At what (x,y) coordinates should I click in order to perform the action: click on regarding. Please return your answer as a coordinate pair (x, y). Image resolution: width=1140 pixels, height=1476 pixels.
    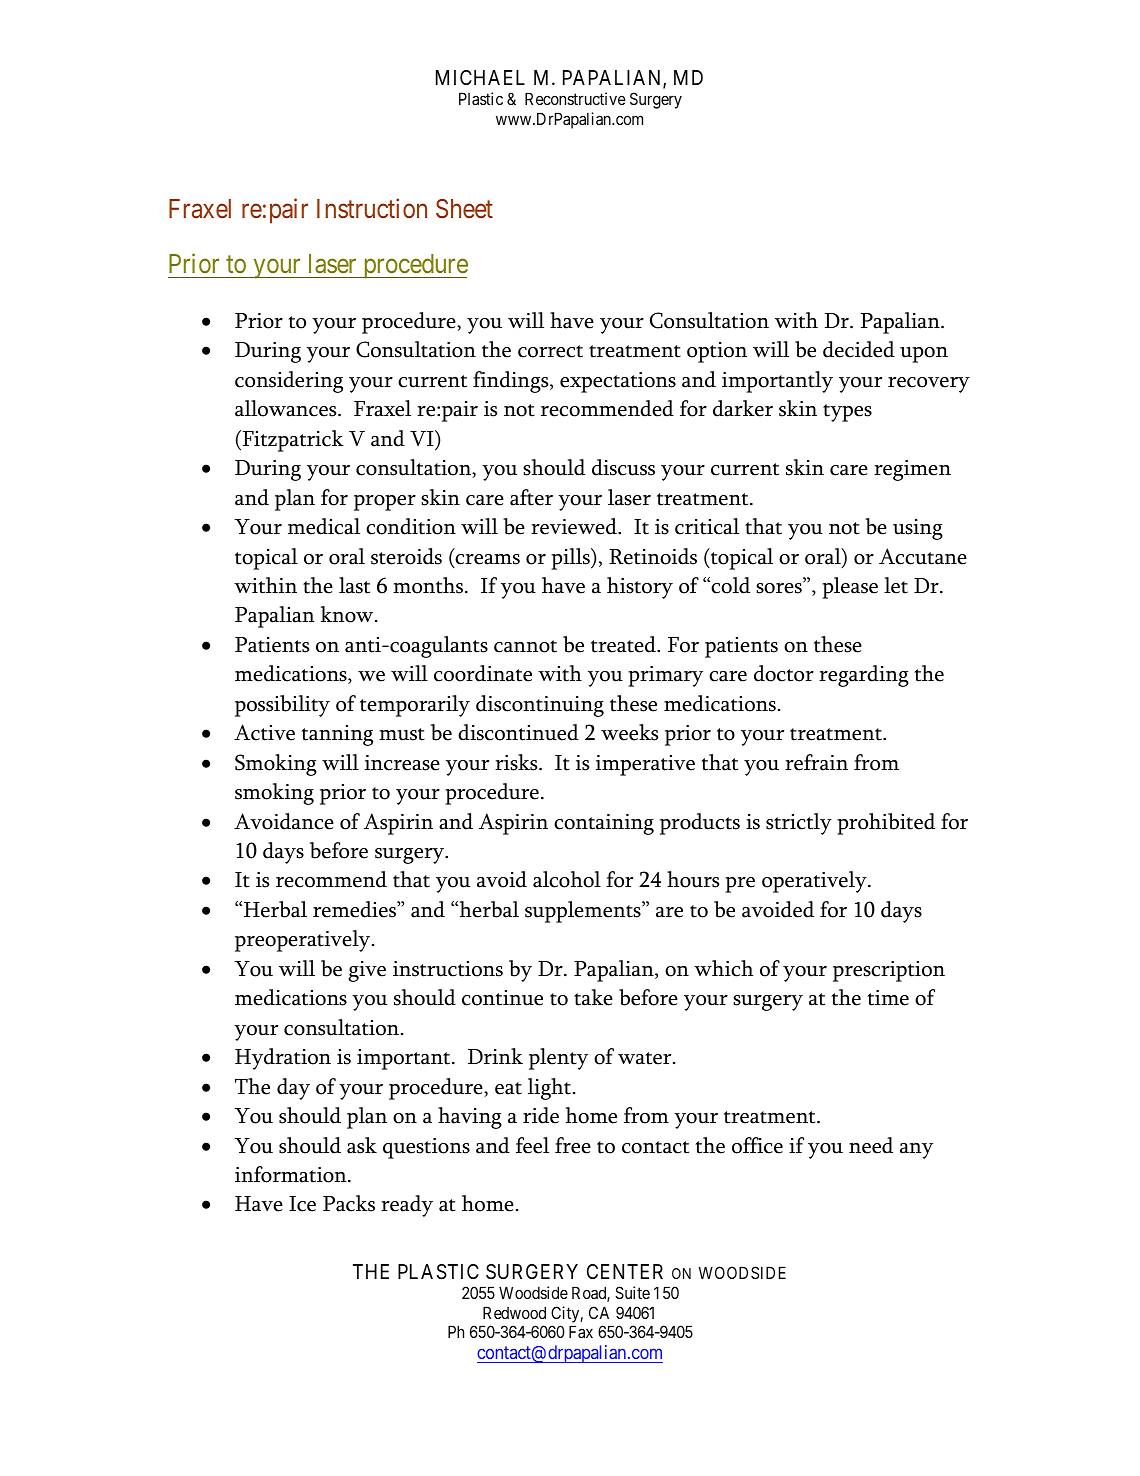
    Looking at the image, I should click on (864, 676).
